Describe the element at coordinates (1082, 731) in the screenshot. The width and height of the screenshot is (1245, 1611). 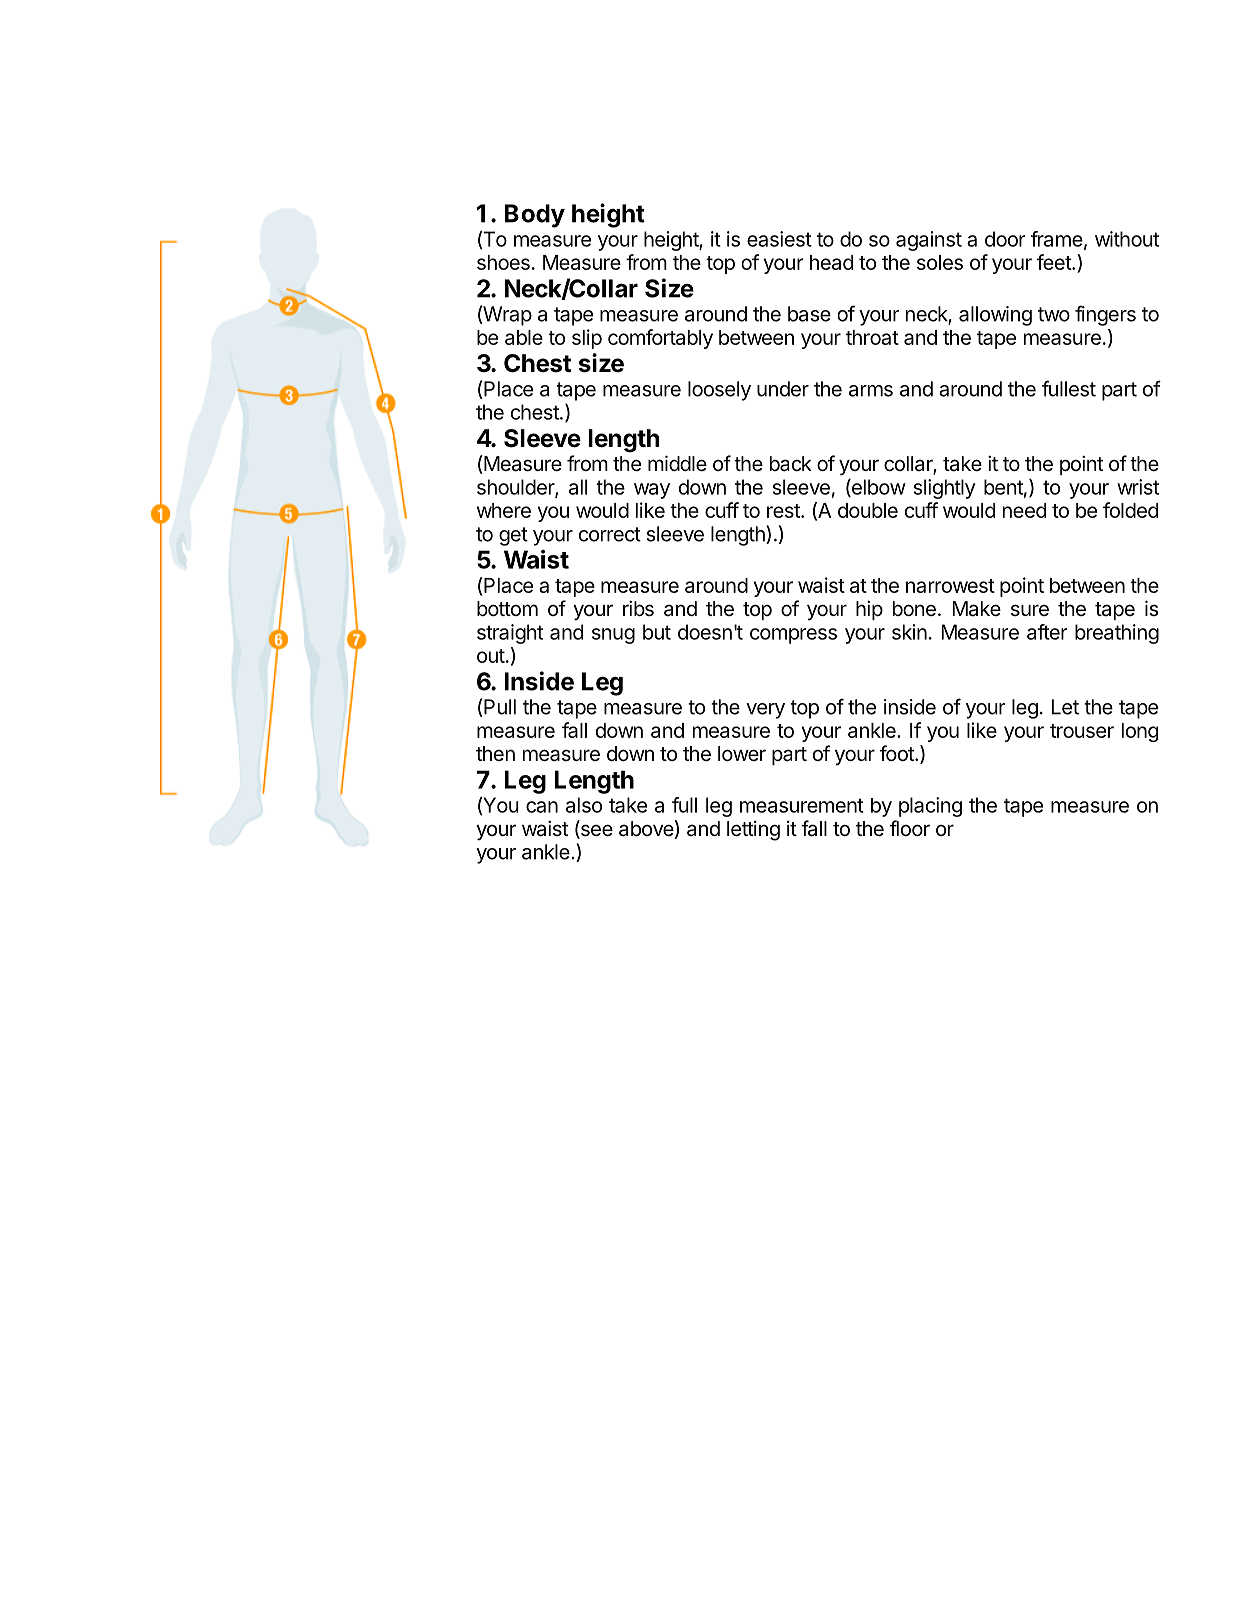
I see `trouser` at that location.
